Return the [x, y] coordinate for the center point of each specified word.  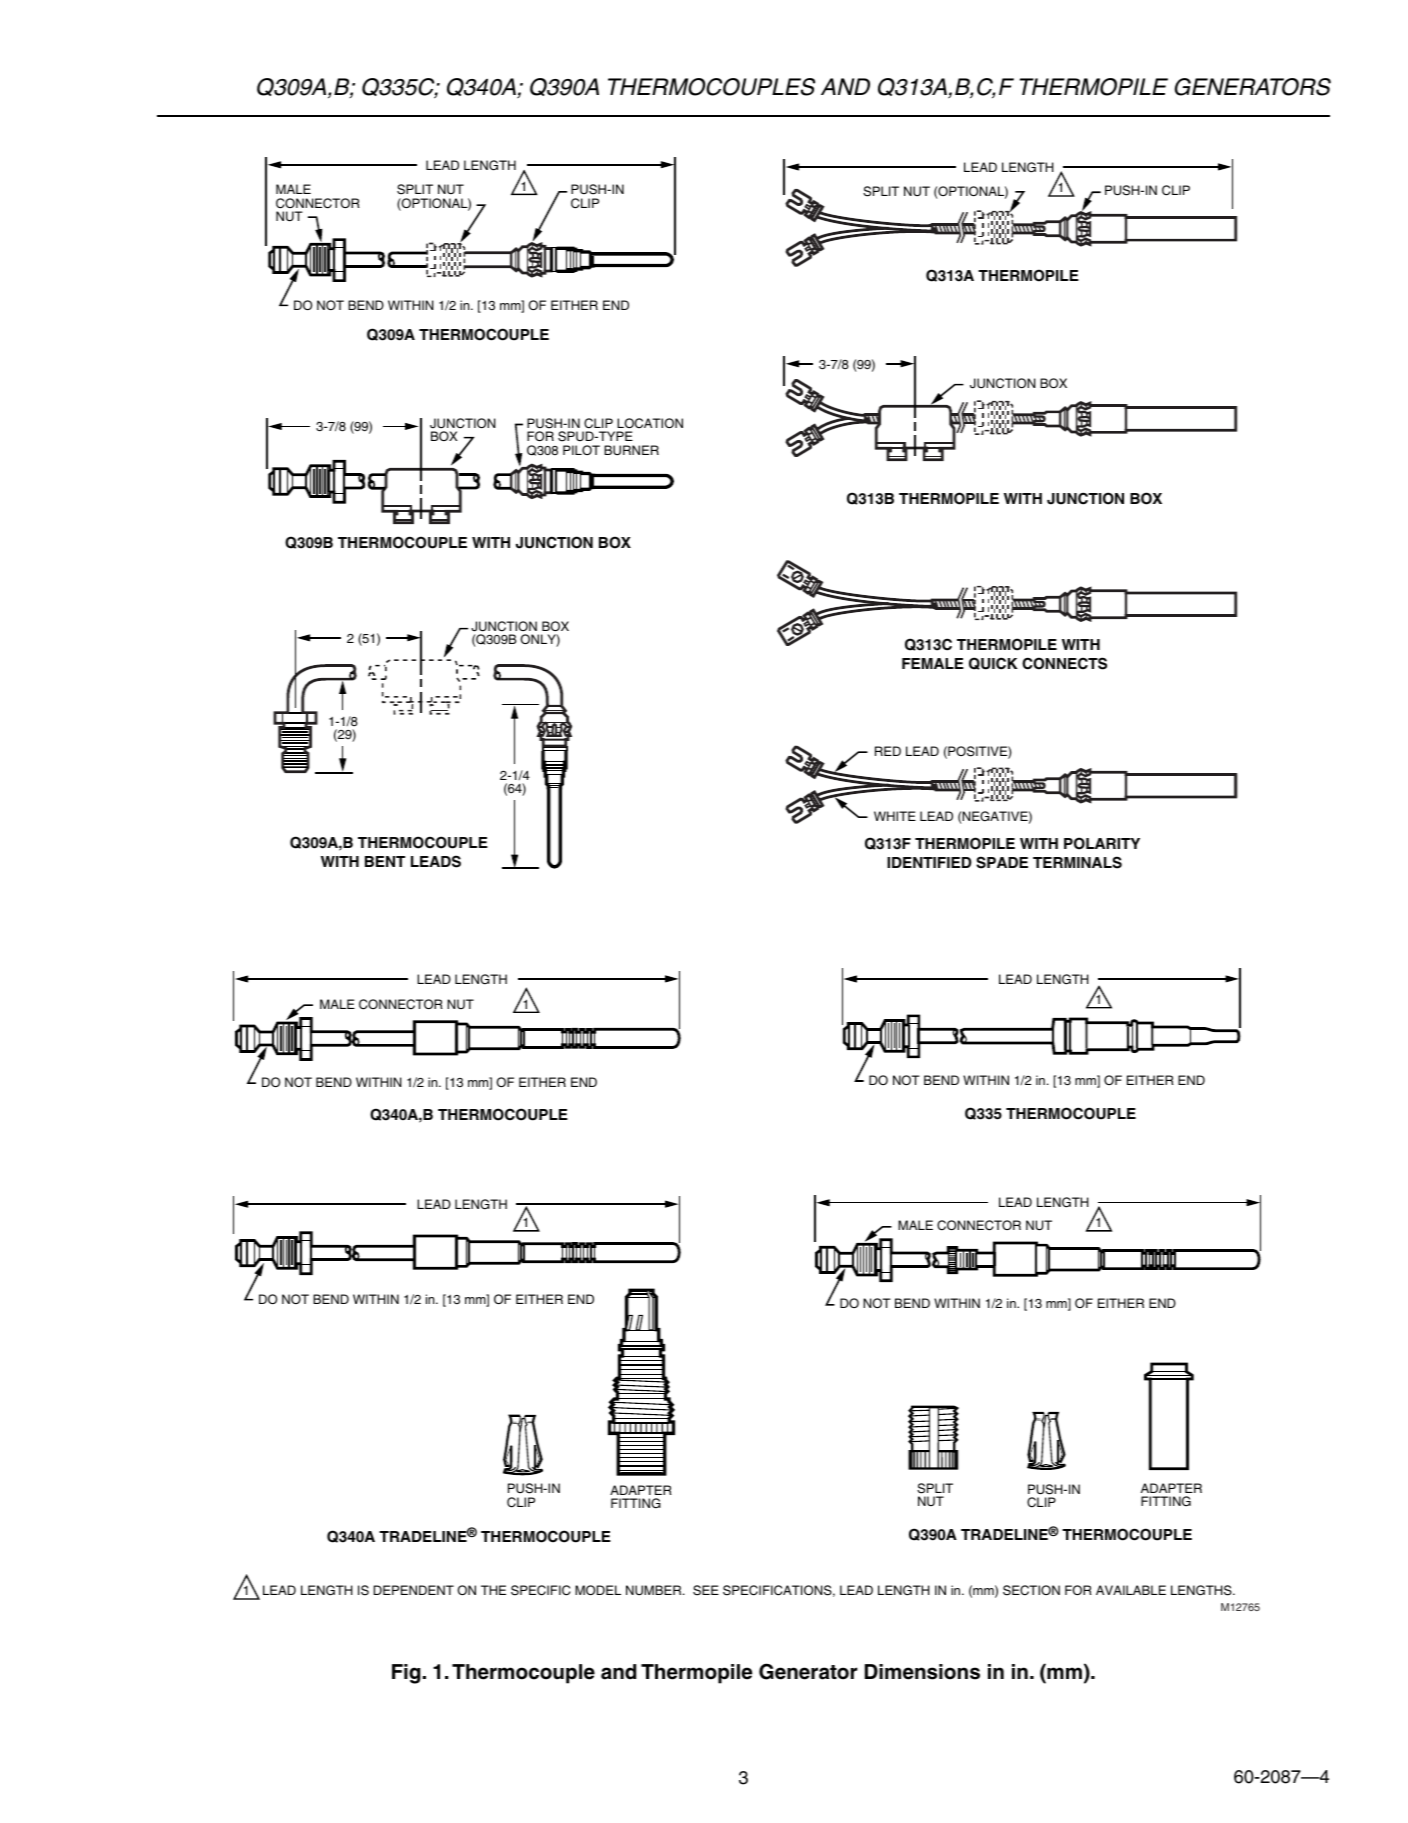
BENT [385, 861]
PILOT [581, 450]
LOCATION [650, 423]
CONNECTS [1064, 663]
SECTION [1031, 1590]
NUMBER [655, 1590]
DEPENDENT [414, 1590]
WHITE [895, 816]
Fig [406, 1674]
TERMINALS [1077, 862]
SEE [706, 1590]
